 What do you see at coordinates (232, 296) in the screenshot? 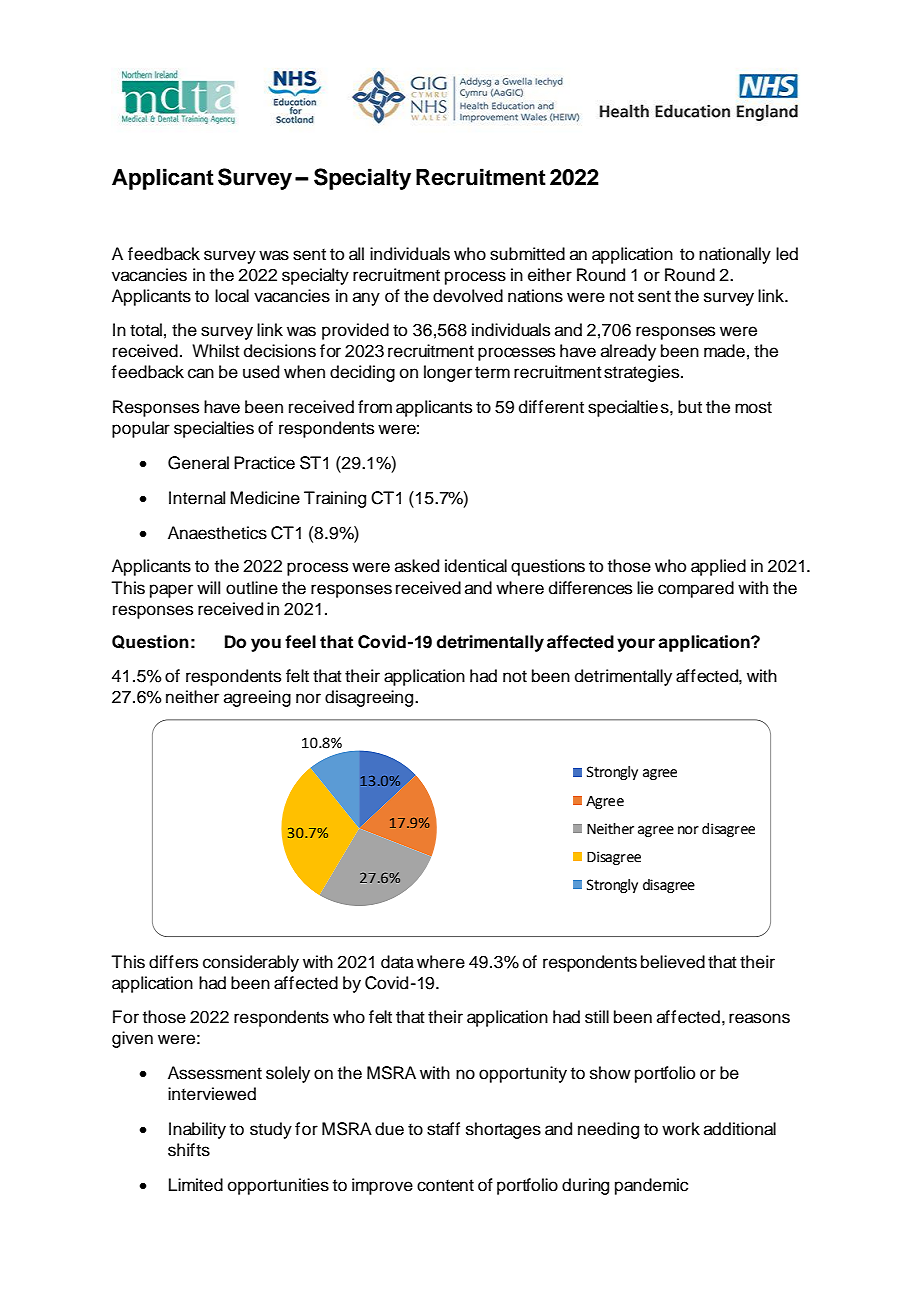
I see `local` at bounding box center [232, 296].
